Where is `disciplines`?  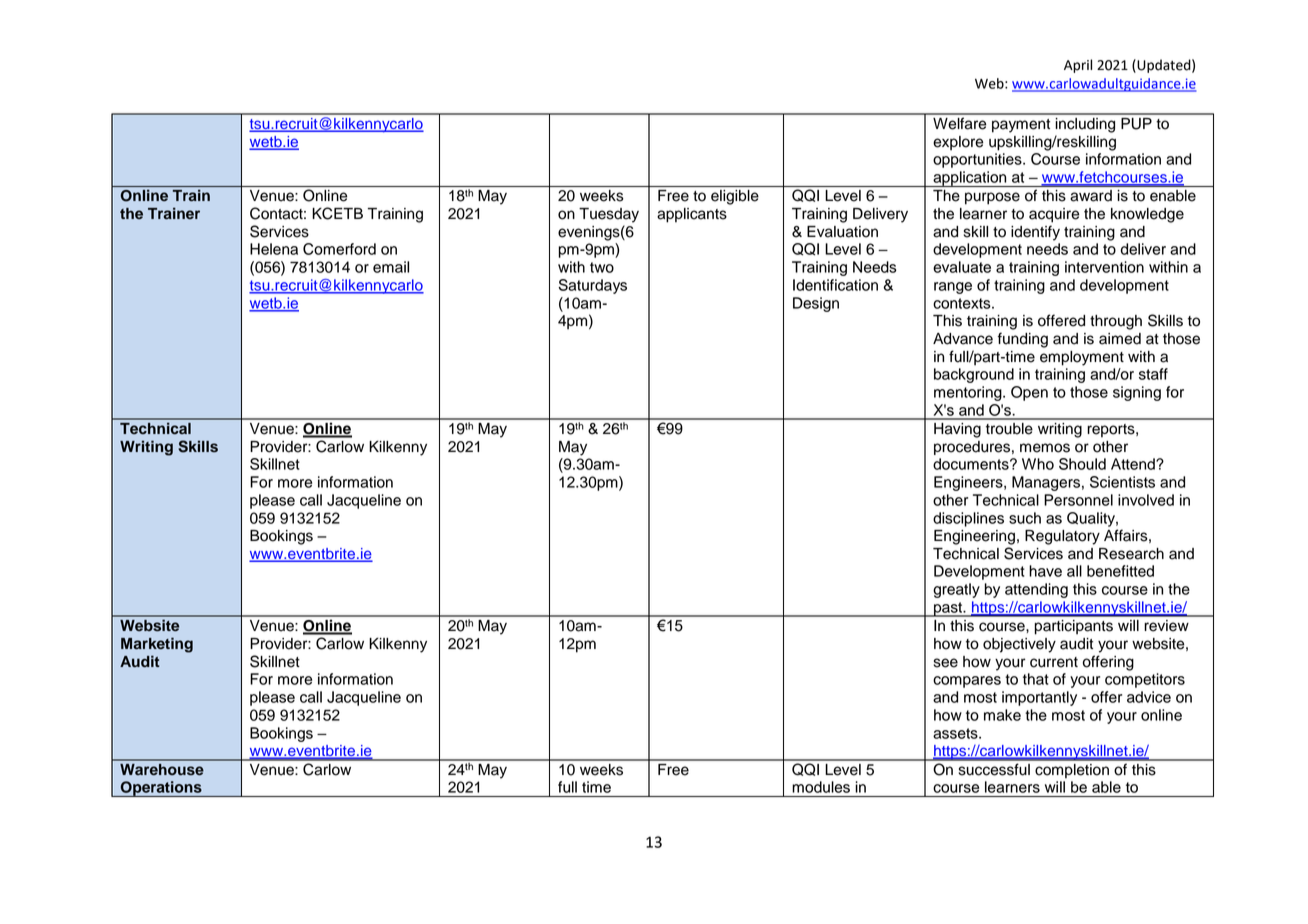 disciplines is located at coordinates (968, 519).
